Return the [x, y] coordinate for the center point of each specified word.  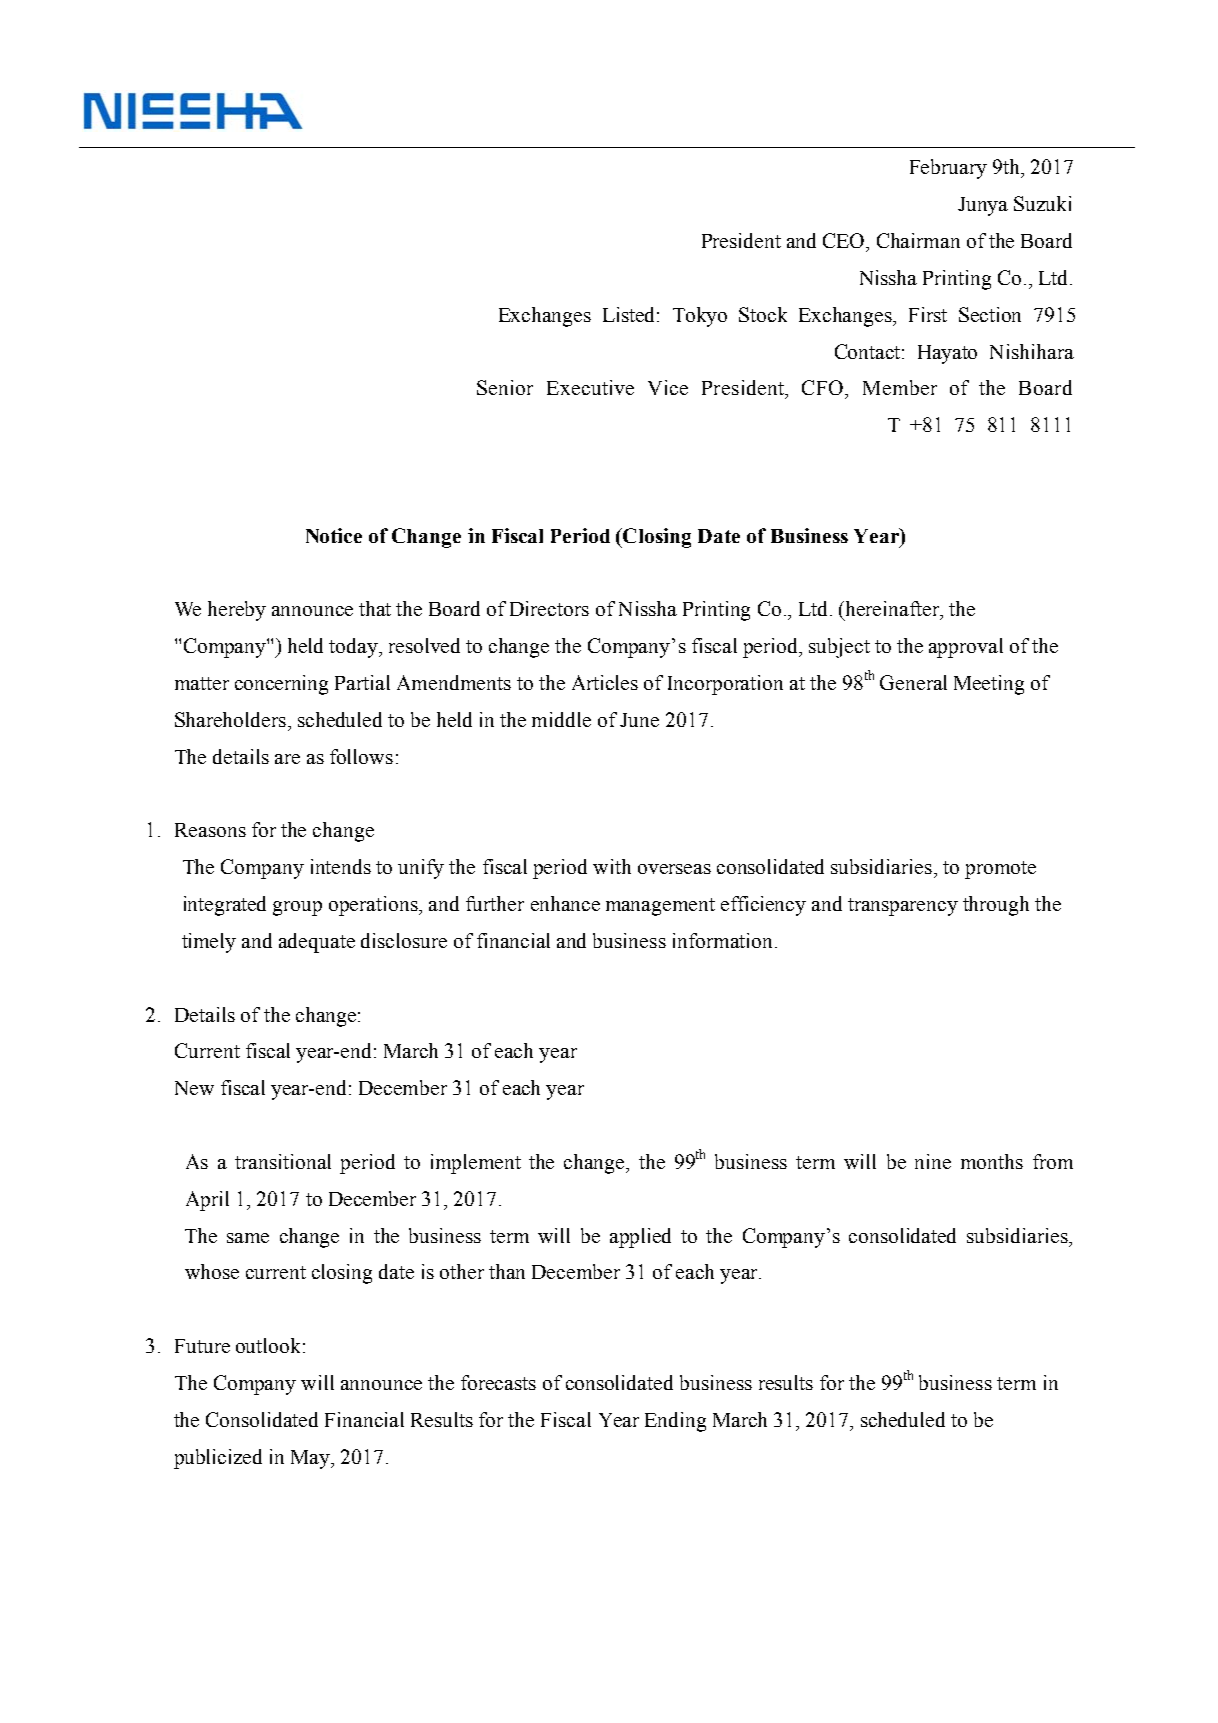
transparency [903, 907]
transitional [283, 1161]
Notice [334, 535]
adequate [317, 943]
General [913, 682]
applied [640, 1238]
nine [933, 1161]
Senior [505, 387]
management [660, 907]
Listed [630, 314]
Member [900, 387]
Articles [605, 682]
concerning [281, 685]
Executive [590, 387]
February [948, 169]
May [312, 1459]
